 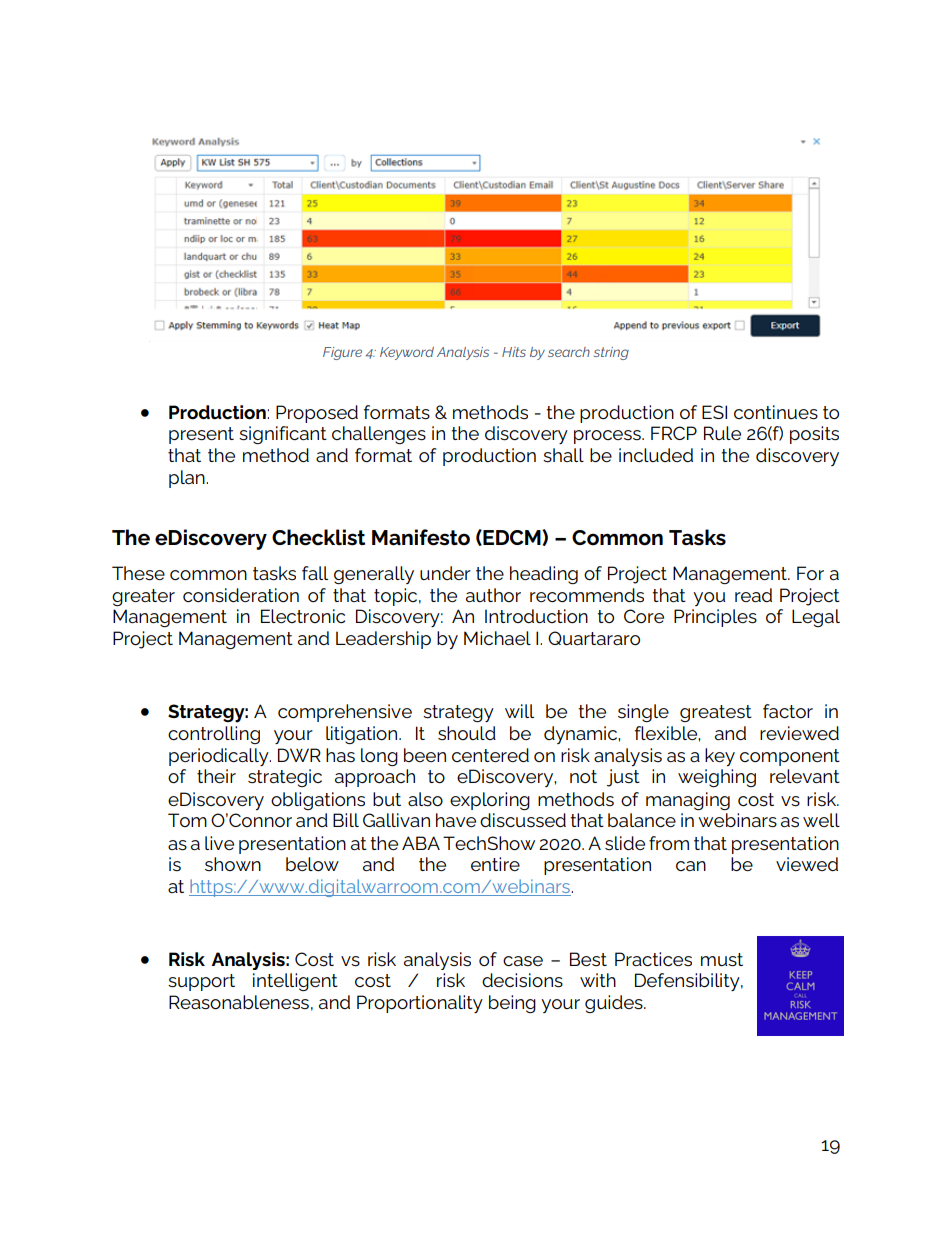 What do you see at coordinates (669, 843) in the image?
I see `from` at bounding box center [669, 843].
